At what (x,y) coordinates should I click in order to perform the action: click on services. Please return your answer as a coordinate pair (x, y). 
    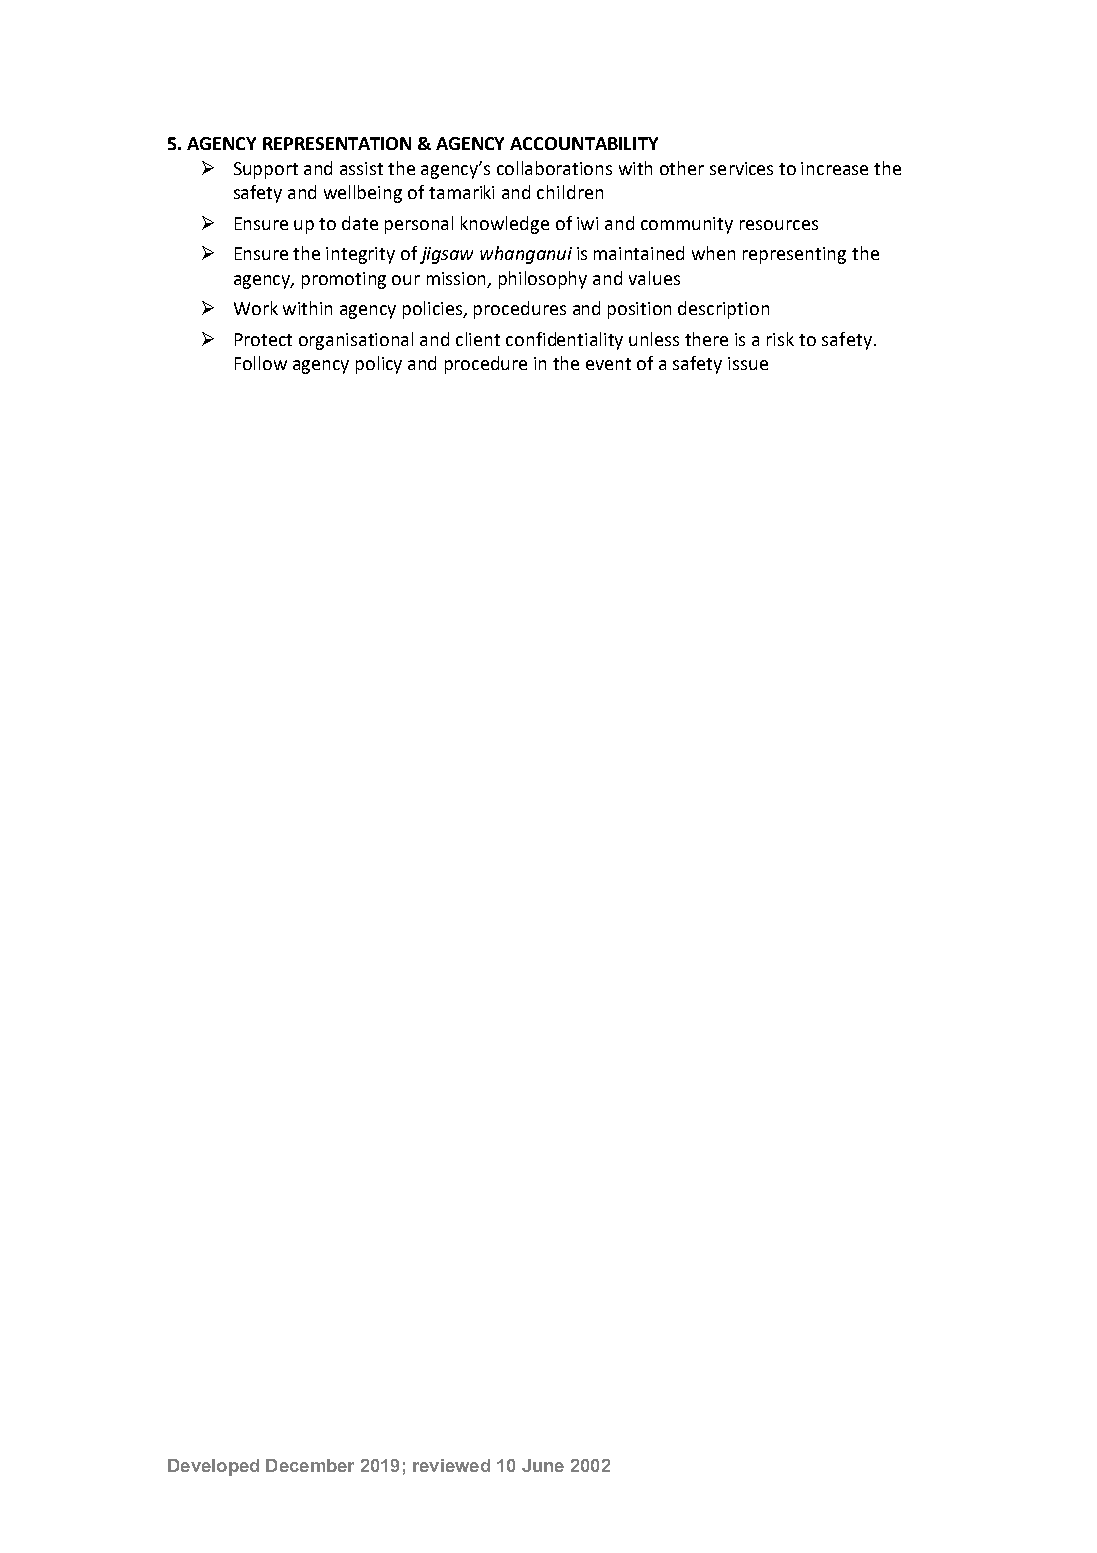
    Looking at the image, I should click on (741, 168).
